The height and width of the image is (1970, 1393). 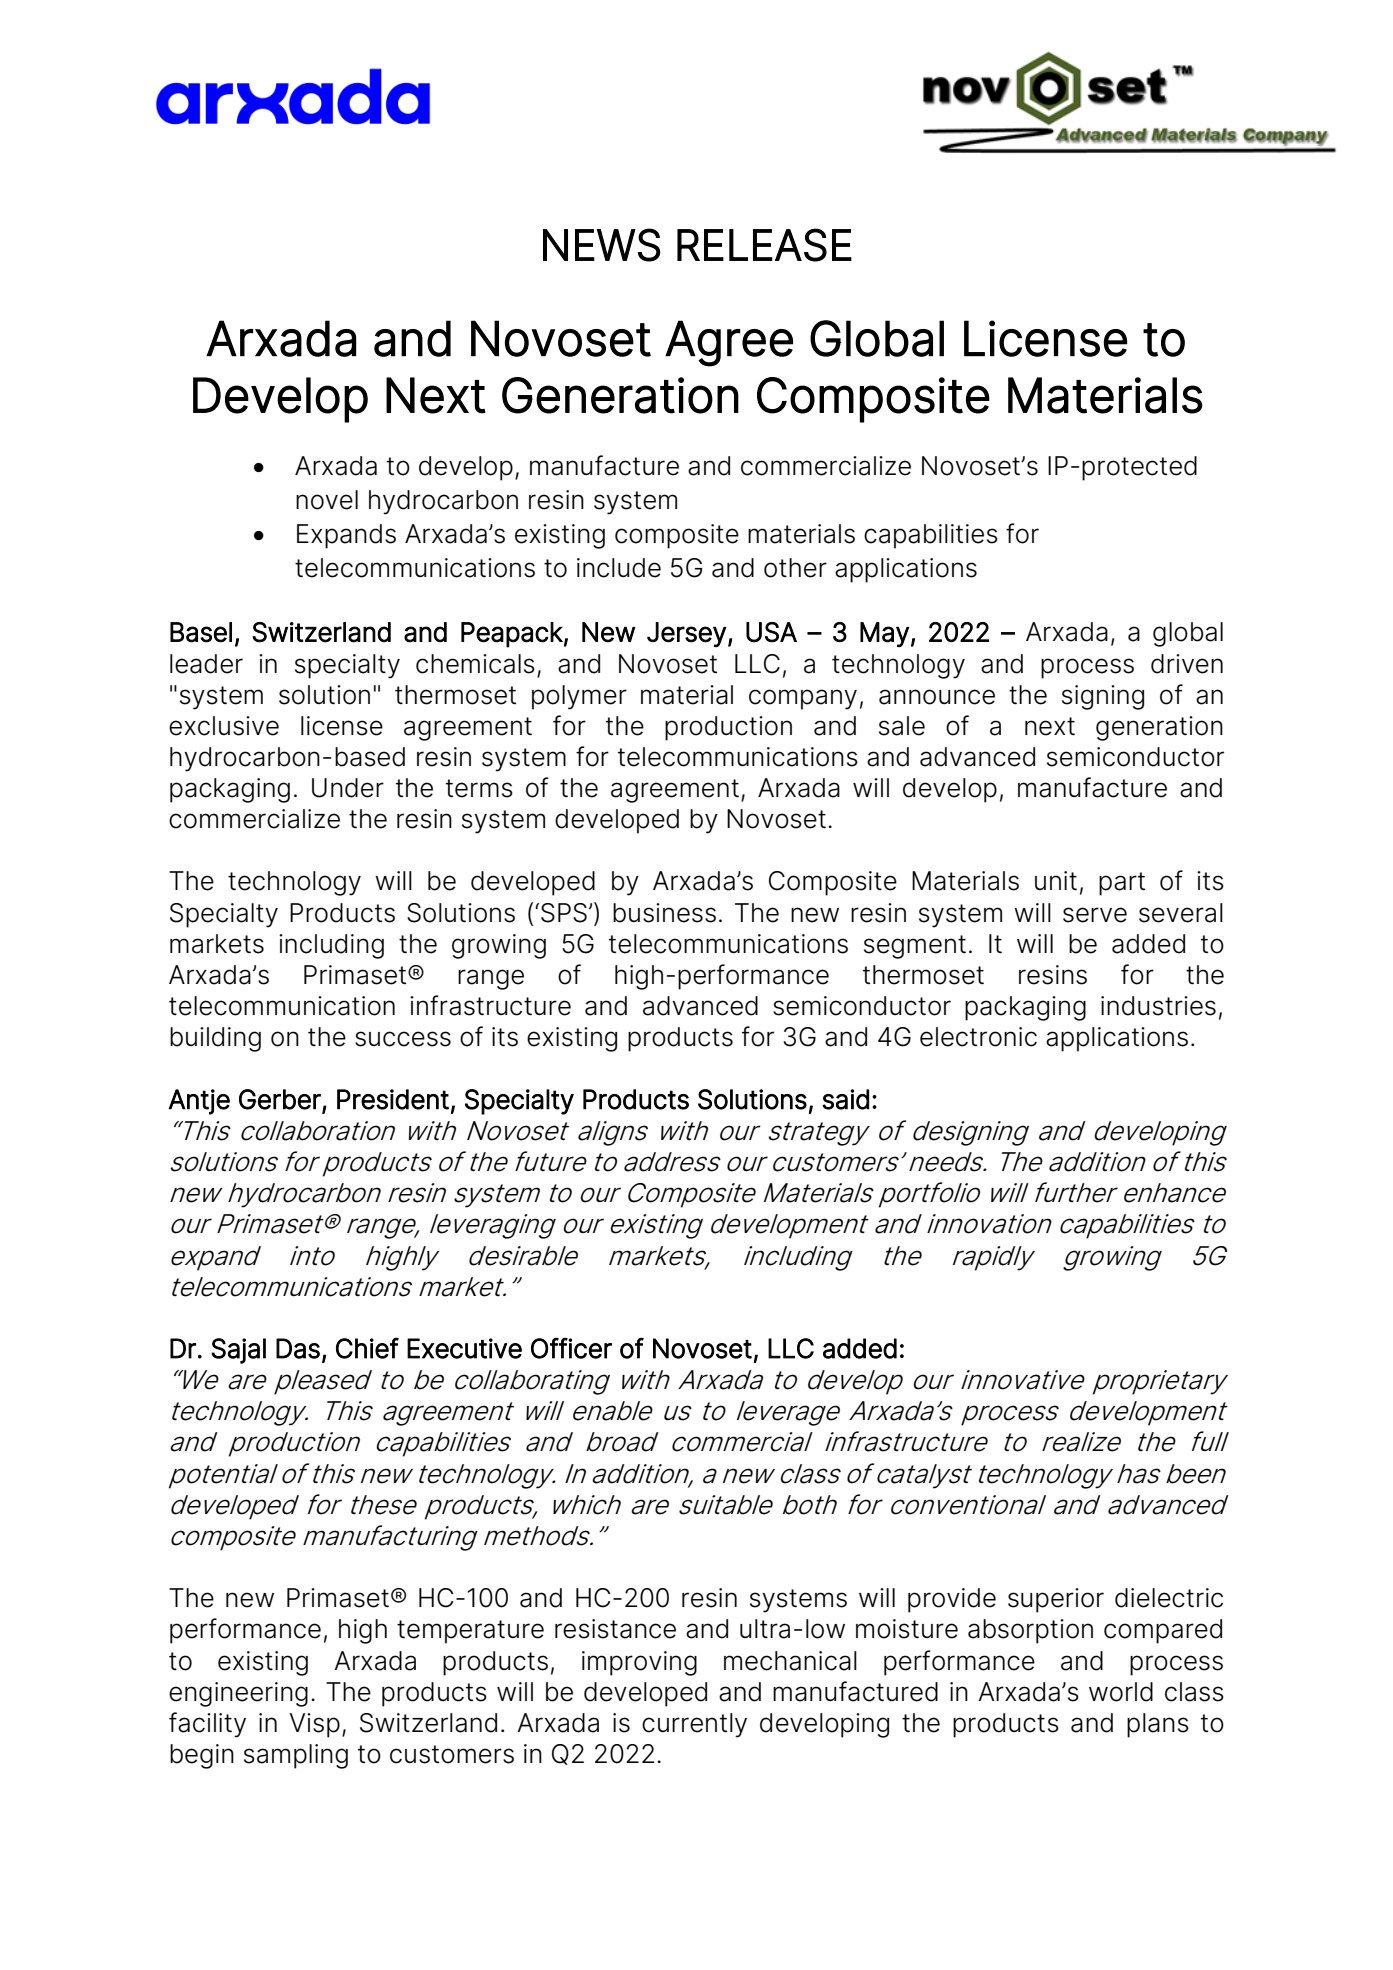 What do you see at coordinates (327, 500) in the image?
I see `novel` at bounding box center [327, 500].
